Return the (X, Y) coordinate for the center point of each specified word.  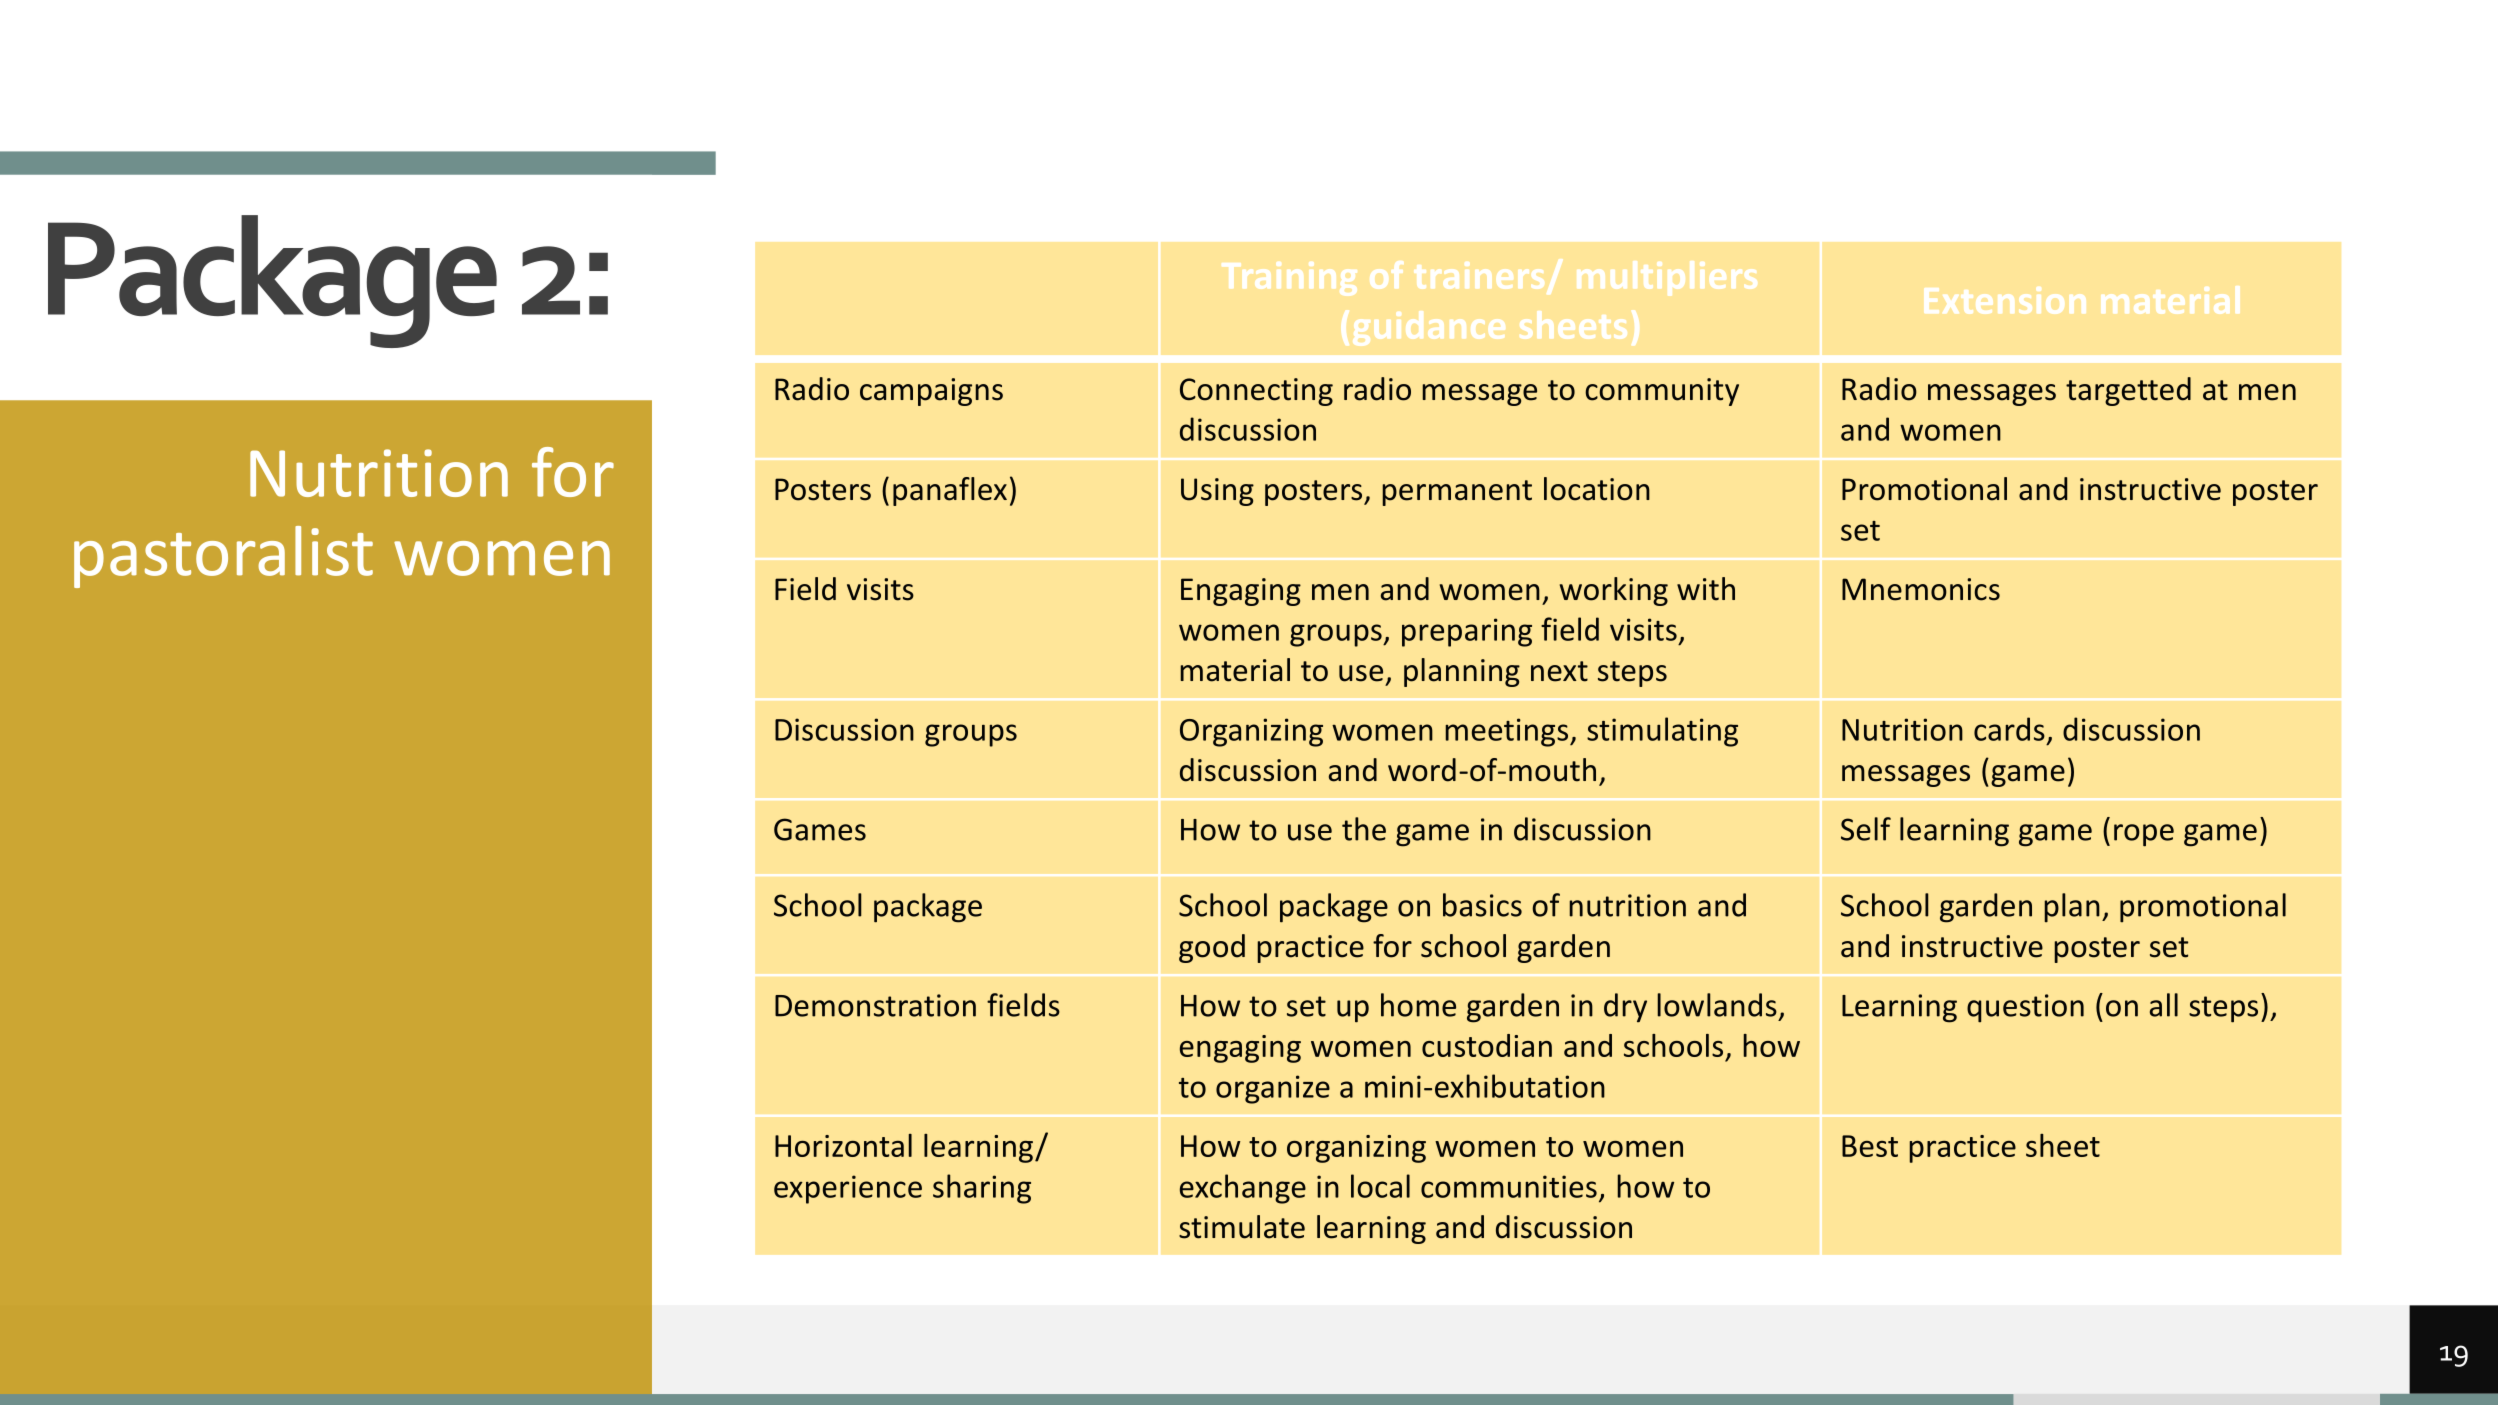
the (1364, 829)
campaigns (931, 392)
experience (848, 1189)
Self (1866, 829)
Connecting (1256, 392)
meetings (1508, 732)
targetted (2128, 391)
